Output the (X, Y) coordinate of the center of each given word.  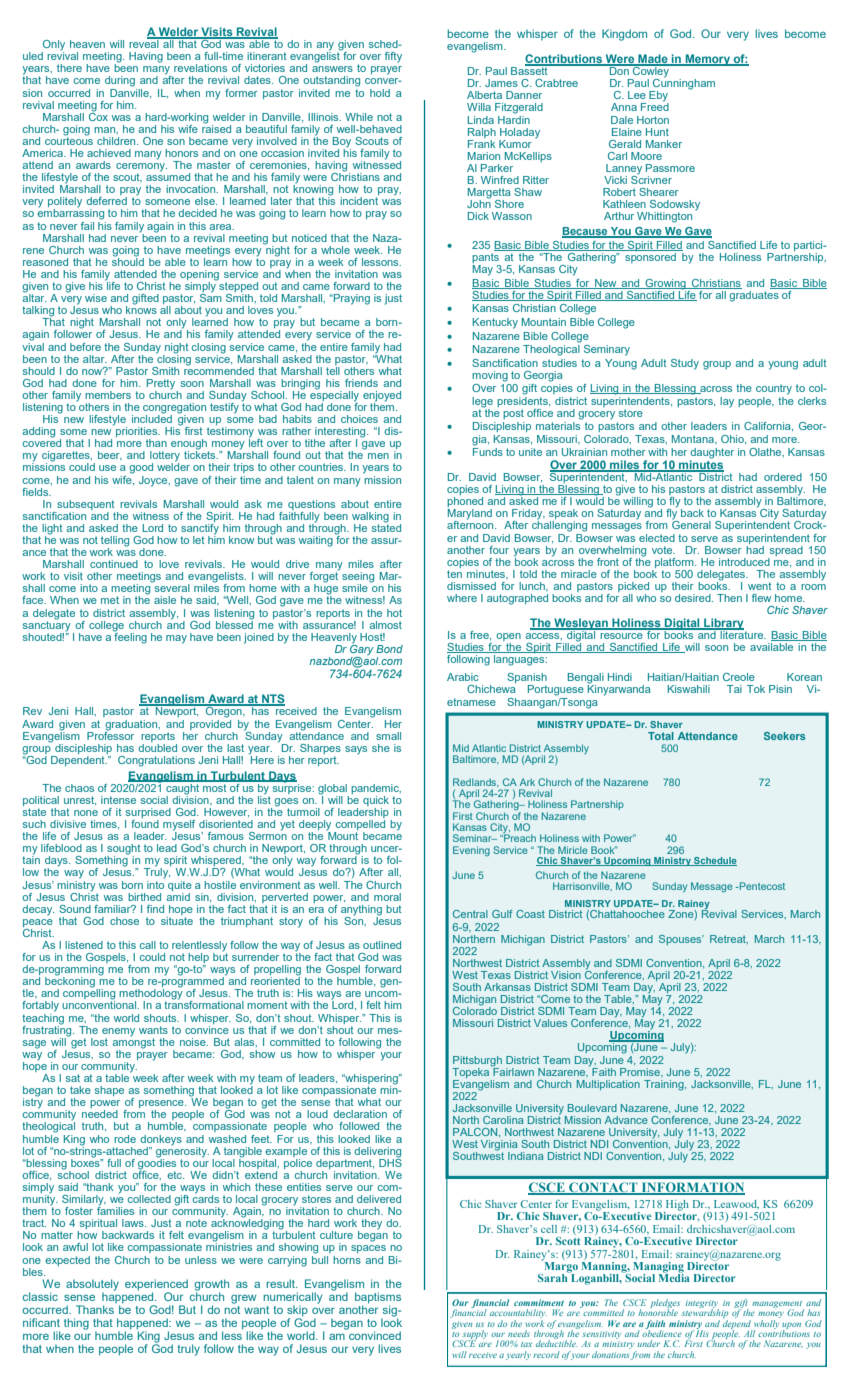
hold (380, 93)
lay (727, 402)
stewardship (705, 1314)
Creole (739, 677)
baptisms (378, 1299)
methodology (151, 994)
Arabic (463, 677)
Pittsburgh (477, 1061)
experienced (156, 1286)
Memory (708, 60)
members (108, 395)
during (120, 81)
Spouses (681, 940)
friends (361, 383)
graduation (132, 725)
